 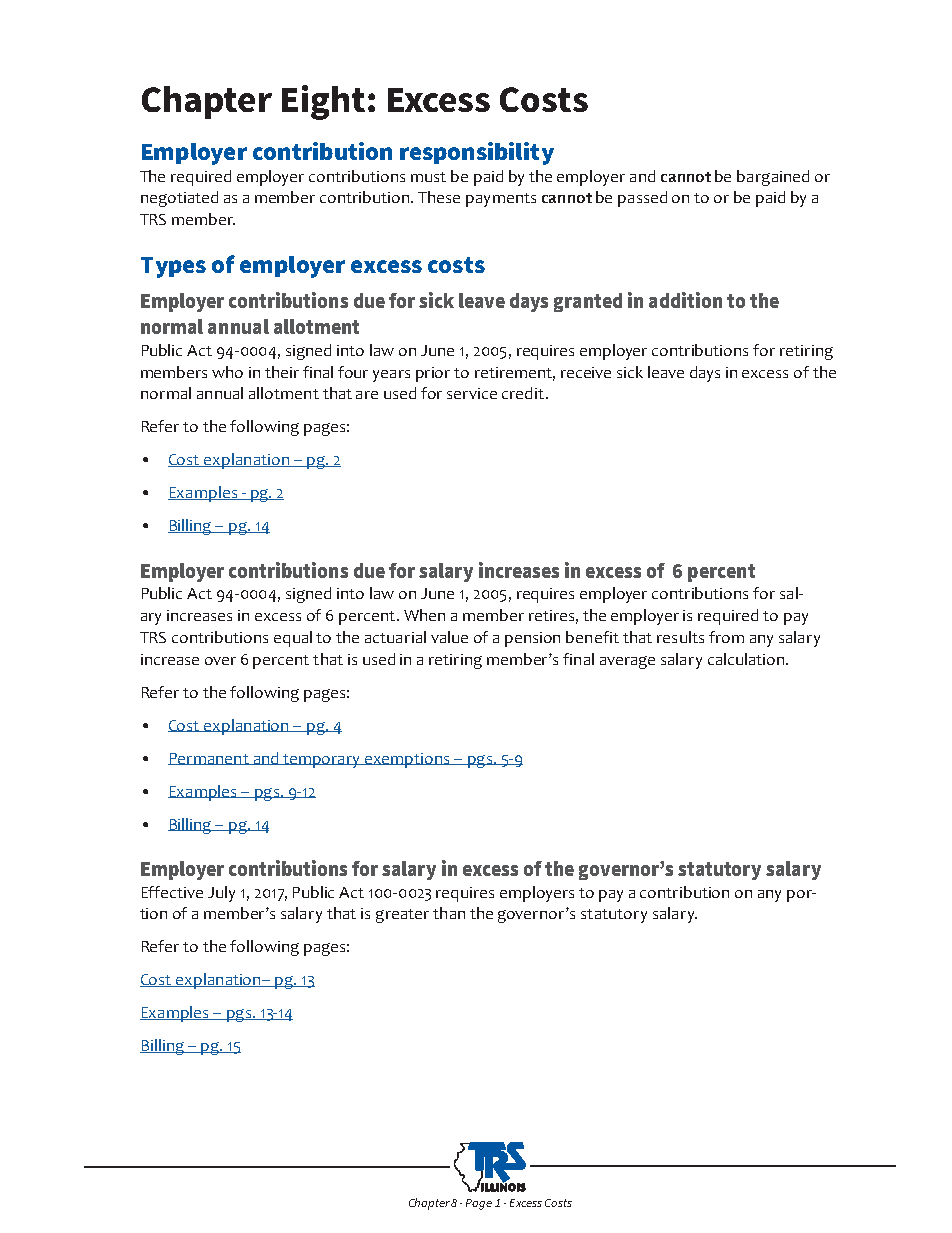 I want to click on July, so click(x=221, y=894).
